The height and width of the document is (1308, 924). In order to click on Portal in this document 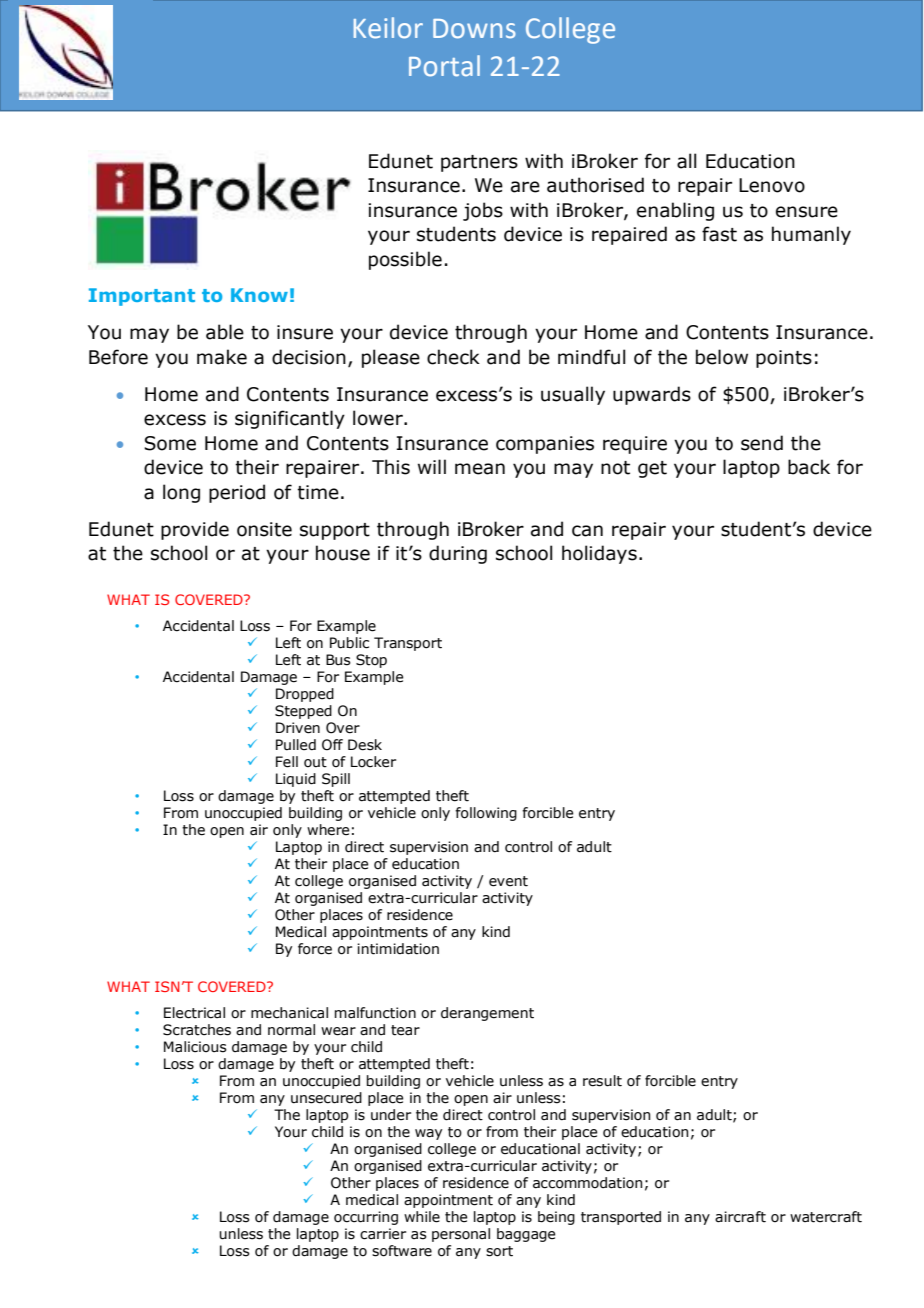, I will do `click(444, 66)`.
